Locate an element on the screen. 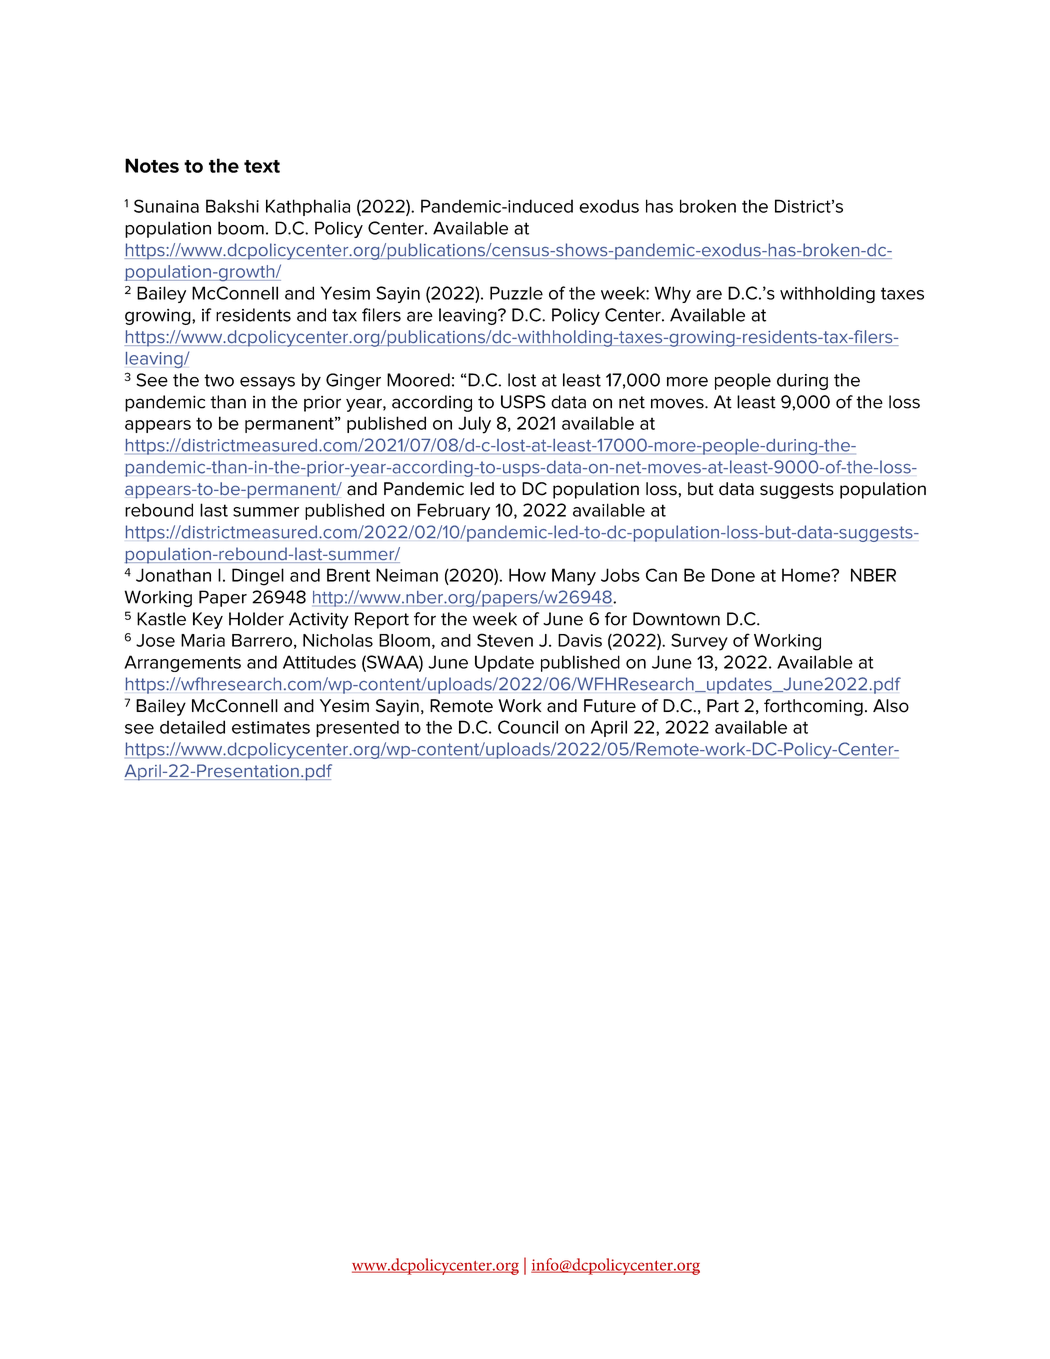 The height and width of the screenshot is (1359, 1050). Moored is located at coordinates (418, 380).
